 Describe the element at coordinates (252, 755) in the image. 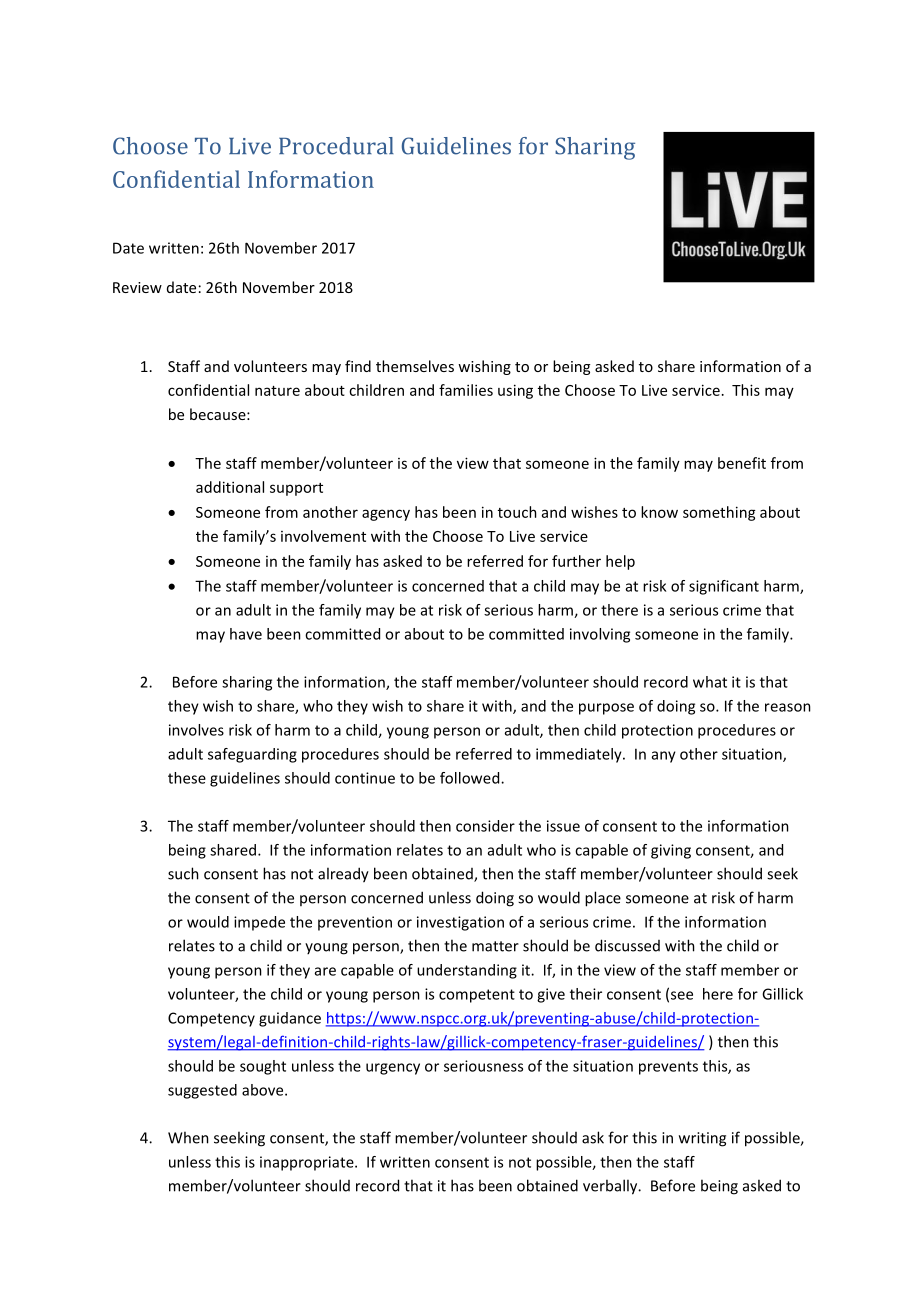

I see `safeguarding` at that location.
